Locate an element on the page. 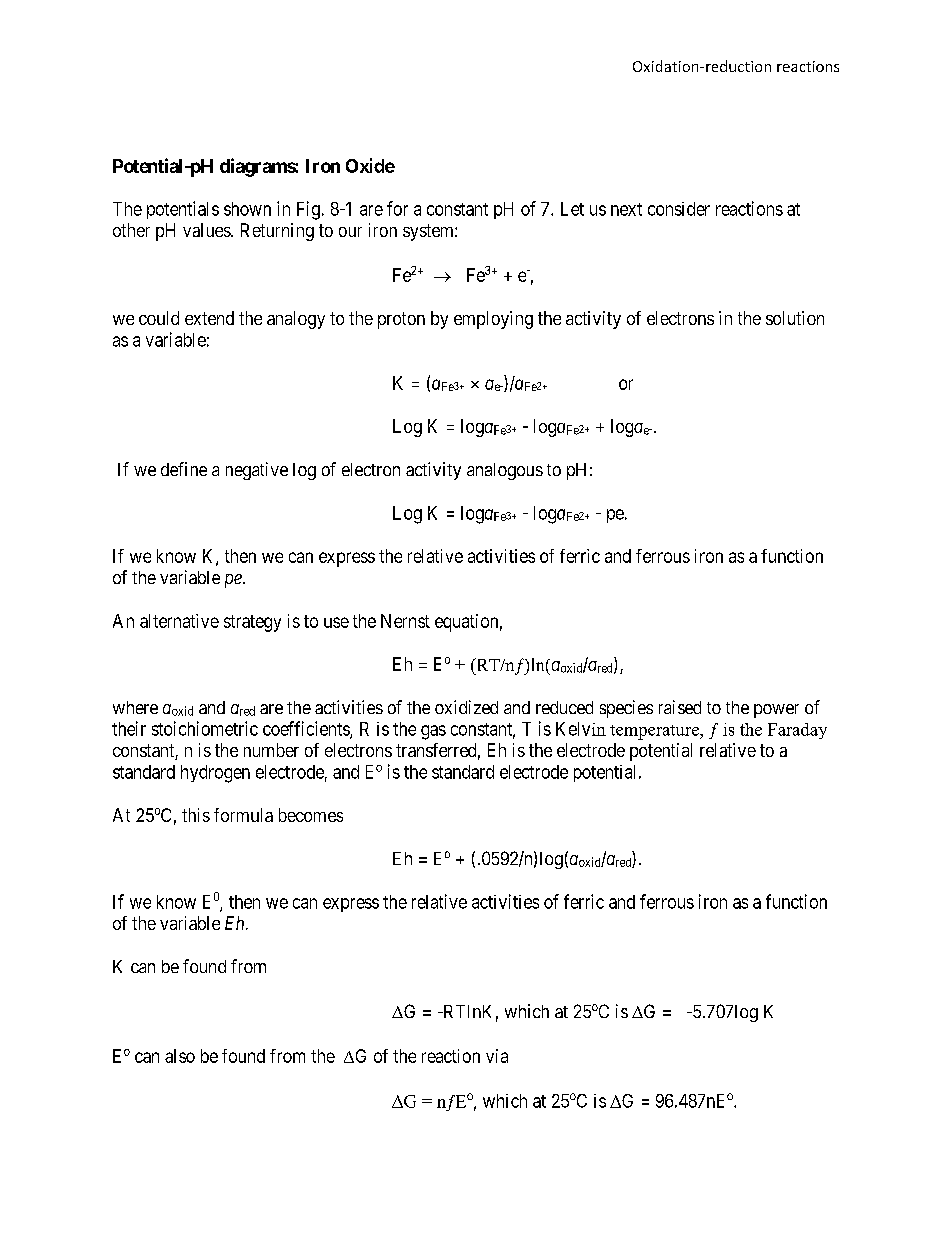 Image resolution: width=952 pixels, height=1233 pixels. consider is located at coordinates (679, 209).
